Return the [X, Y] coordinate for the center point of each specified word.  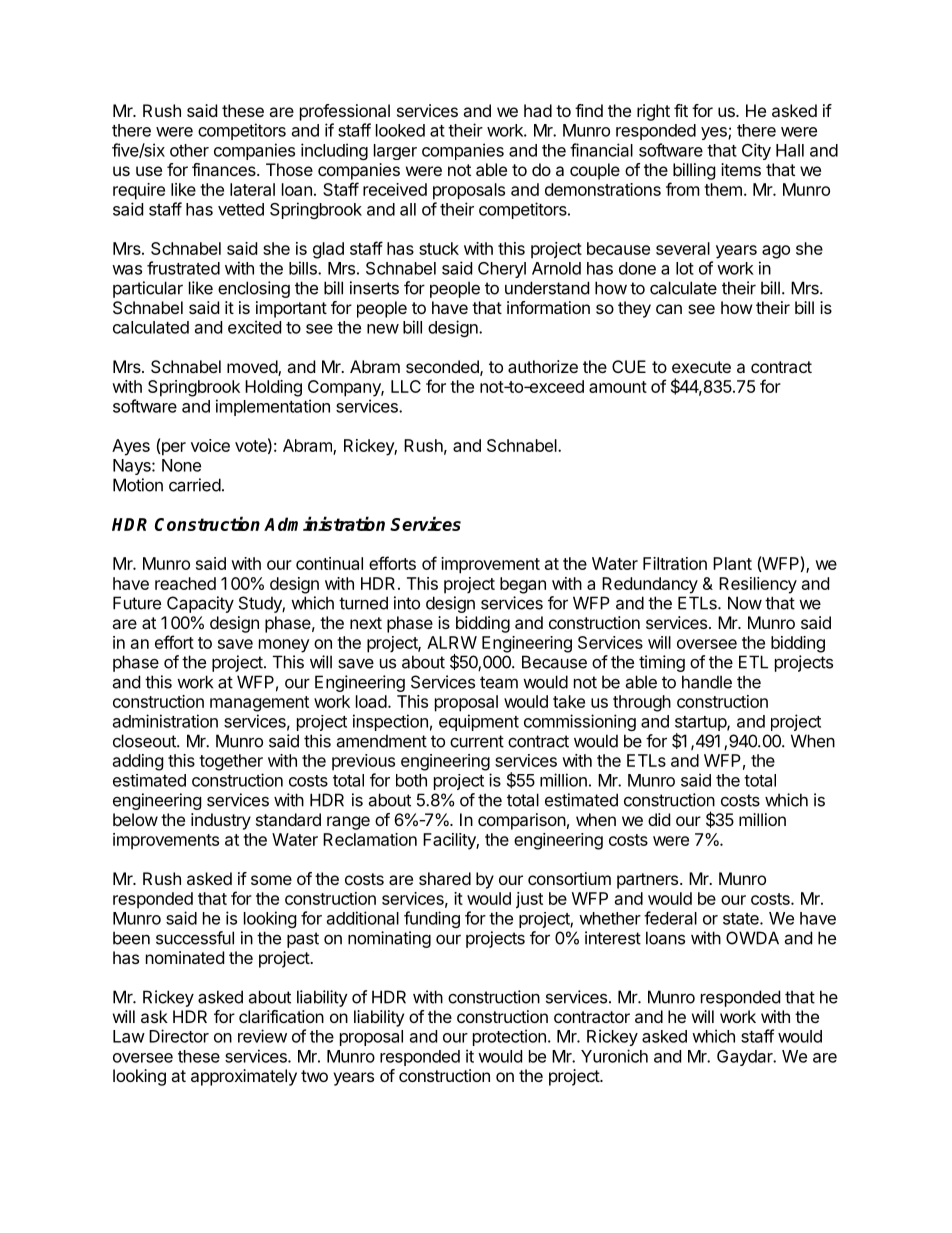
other [189, 150]
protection [509, 1037]
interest [613, 938]
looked [400, 130]
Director [179, 1036]
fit [681, 110]
